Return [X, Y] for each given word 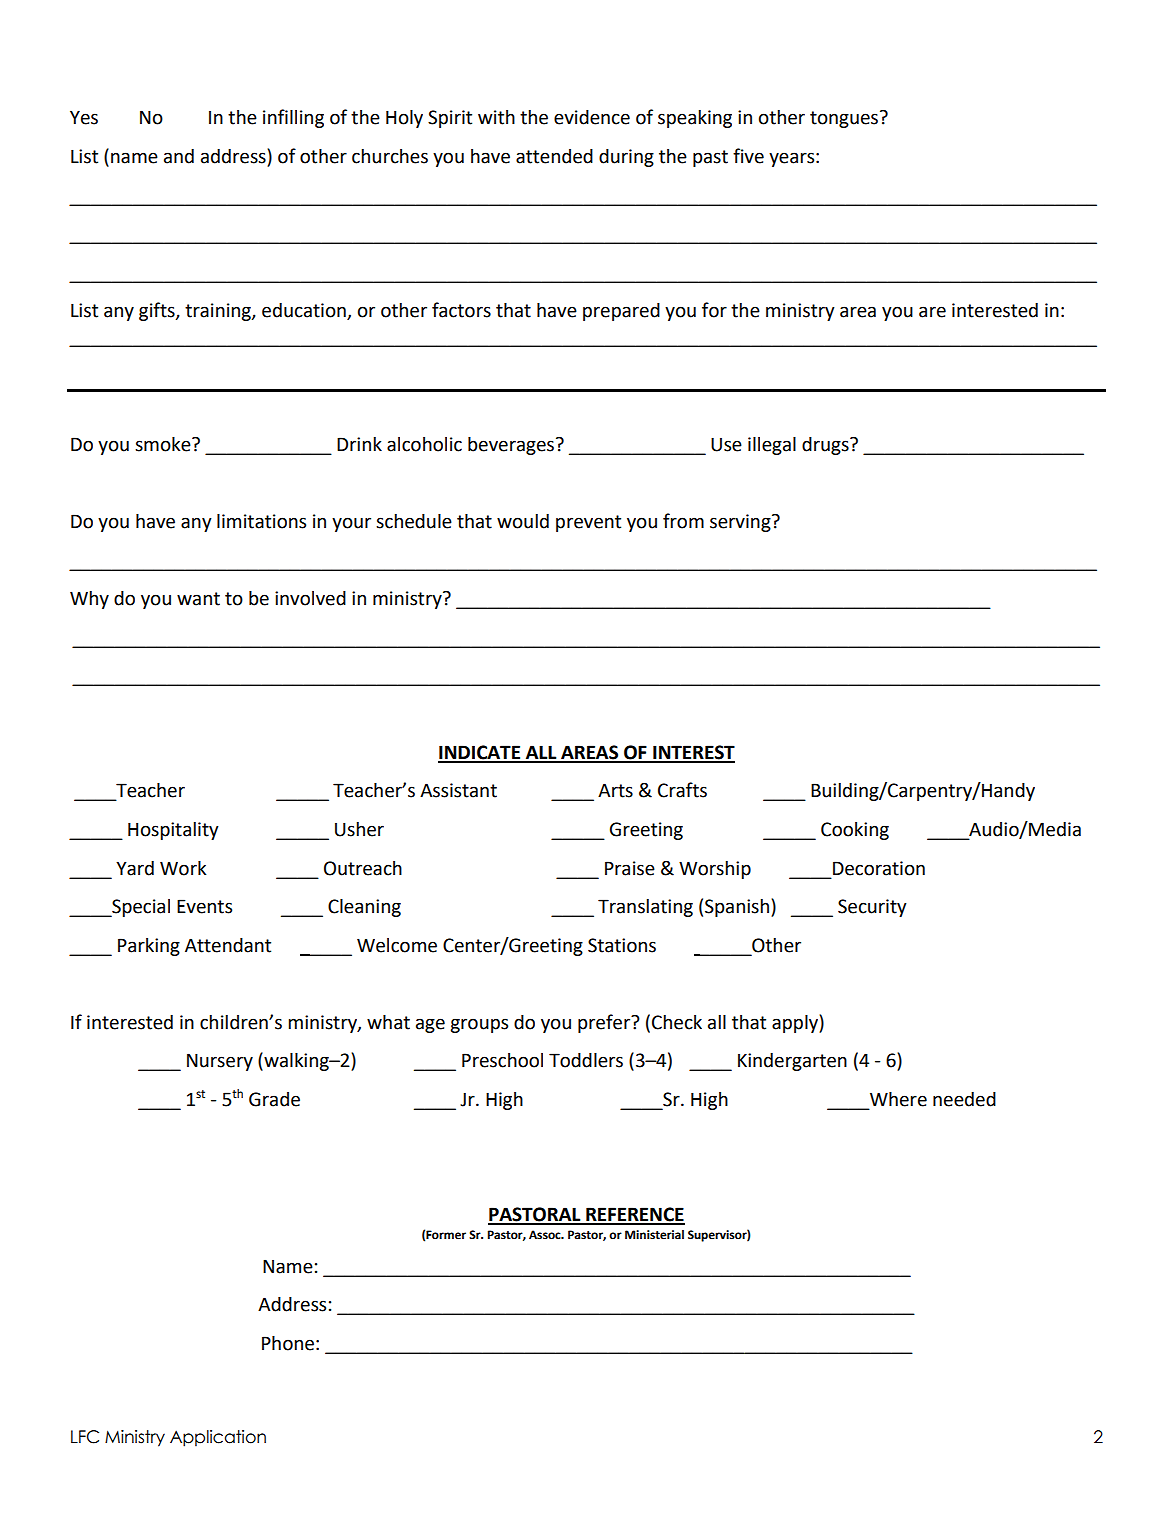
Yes [84, 117]
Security [872, 908]
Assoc [546, 1235]
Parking [149, 947]
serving [741, 523]
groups [479, 1025]
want [198, 599]
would [523, 521]
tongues [845, 119]
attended [554, 156]
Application [218, 1438]
